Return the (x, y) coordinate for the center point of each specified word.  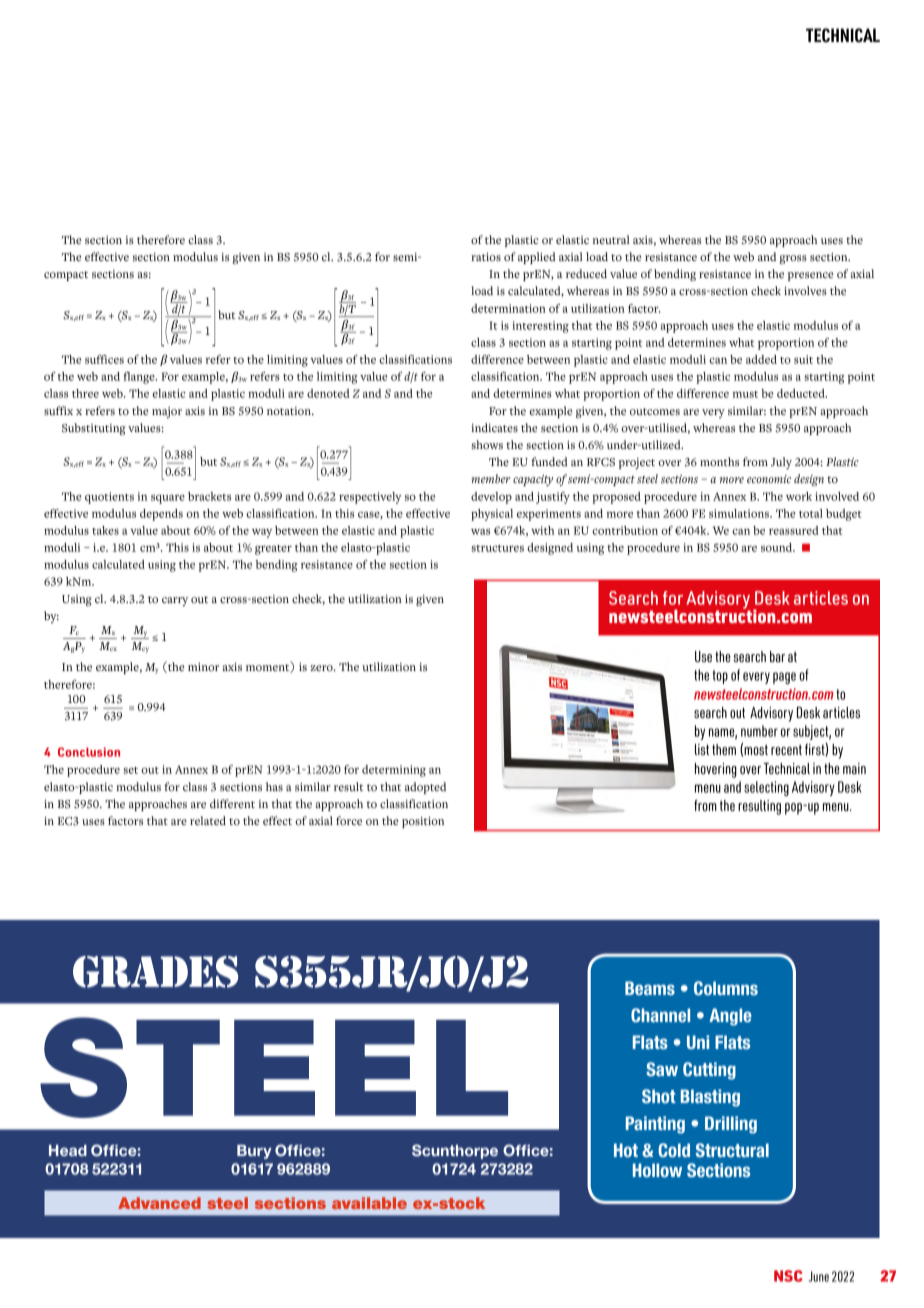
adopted (425, 788)
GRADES (155, 972)
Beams (650, 988)
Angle (730, 1017)
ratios (486, 257)
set (130, 770)
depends (161, 515)
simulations (740, 513)
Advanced (159, 1203)
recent (786, 749)
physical (492, 515)
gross (793, 259)
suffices (104, 359)
